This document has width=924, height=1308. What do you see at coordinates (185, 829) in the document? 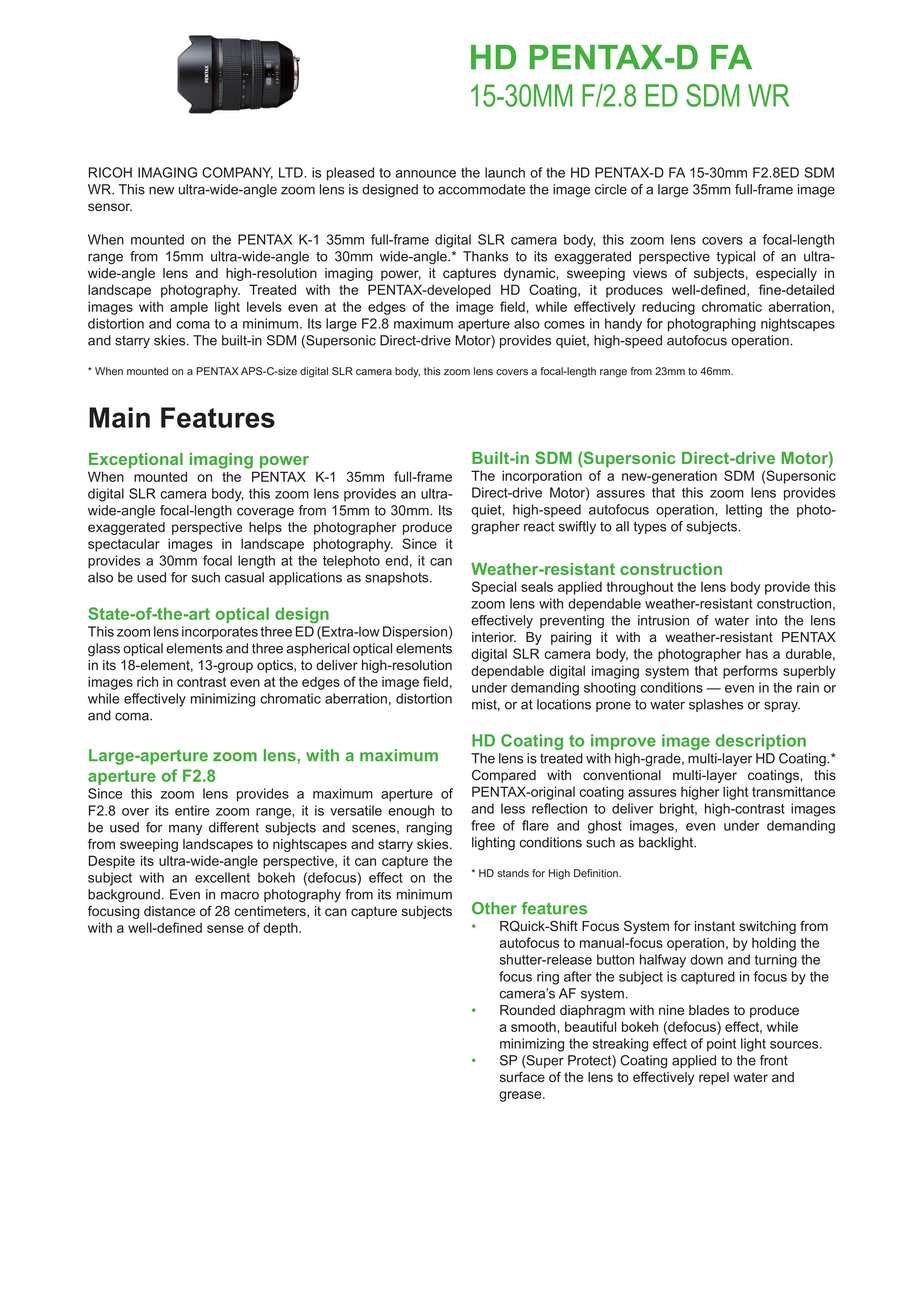
I see `many` at bounding box center [185, 829].
